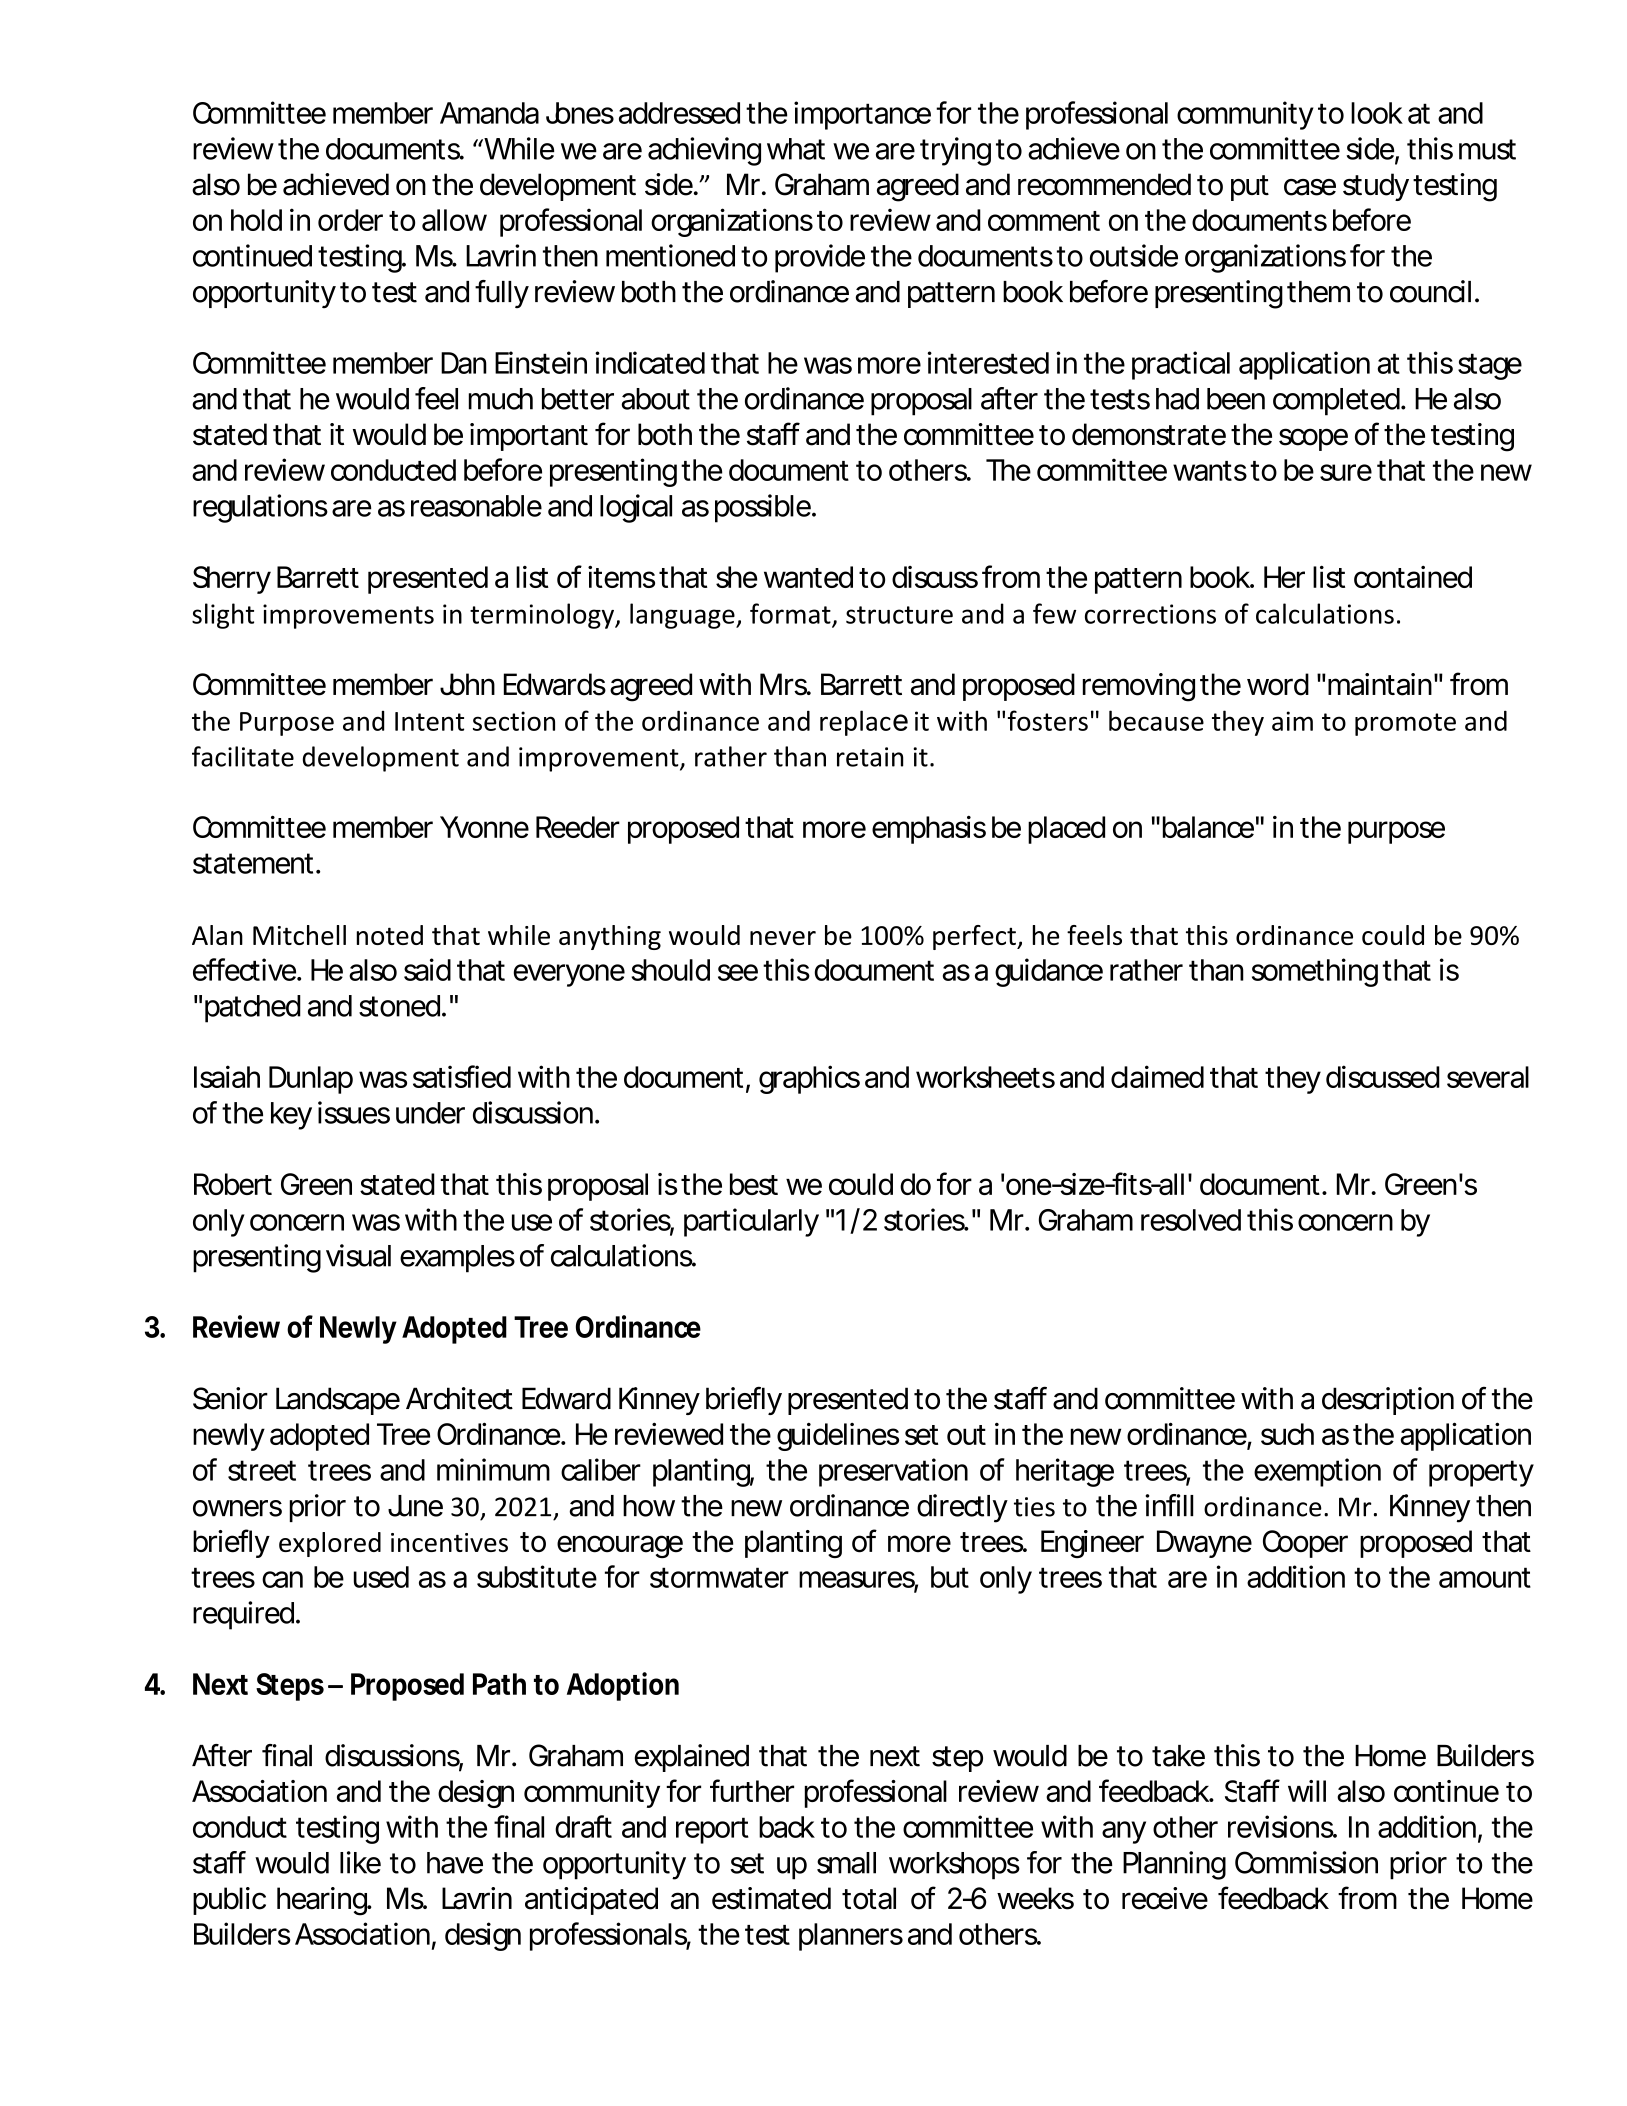  What do you see at coordinates (838, 1437) in the page?
I see `guidelines` at bounding box center [838, 1437].
